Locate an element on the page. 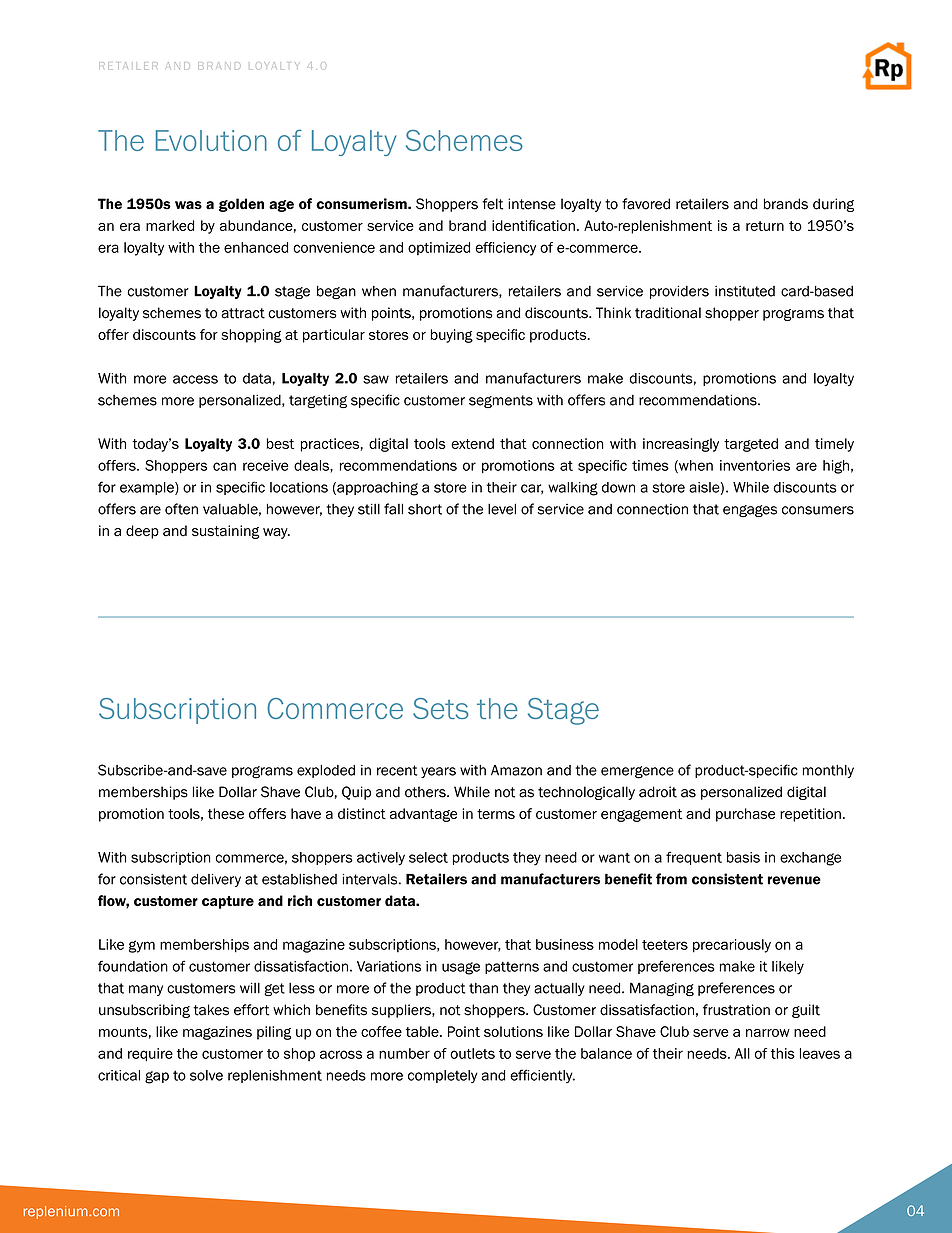 The height and width of the image is (1233, 952). sustaining is located at coordinates (226, 532).
